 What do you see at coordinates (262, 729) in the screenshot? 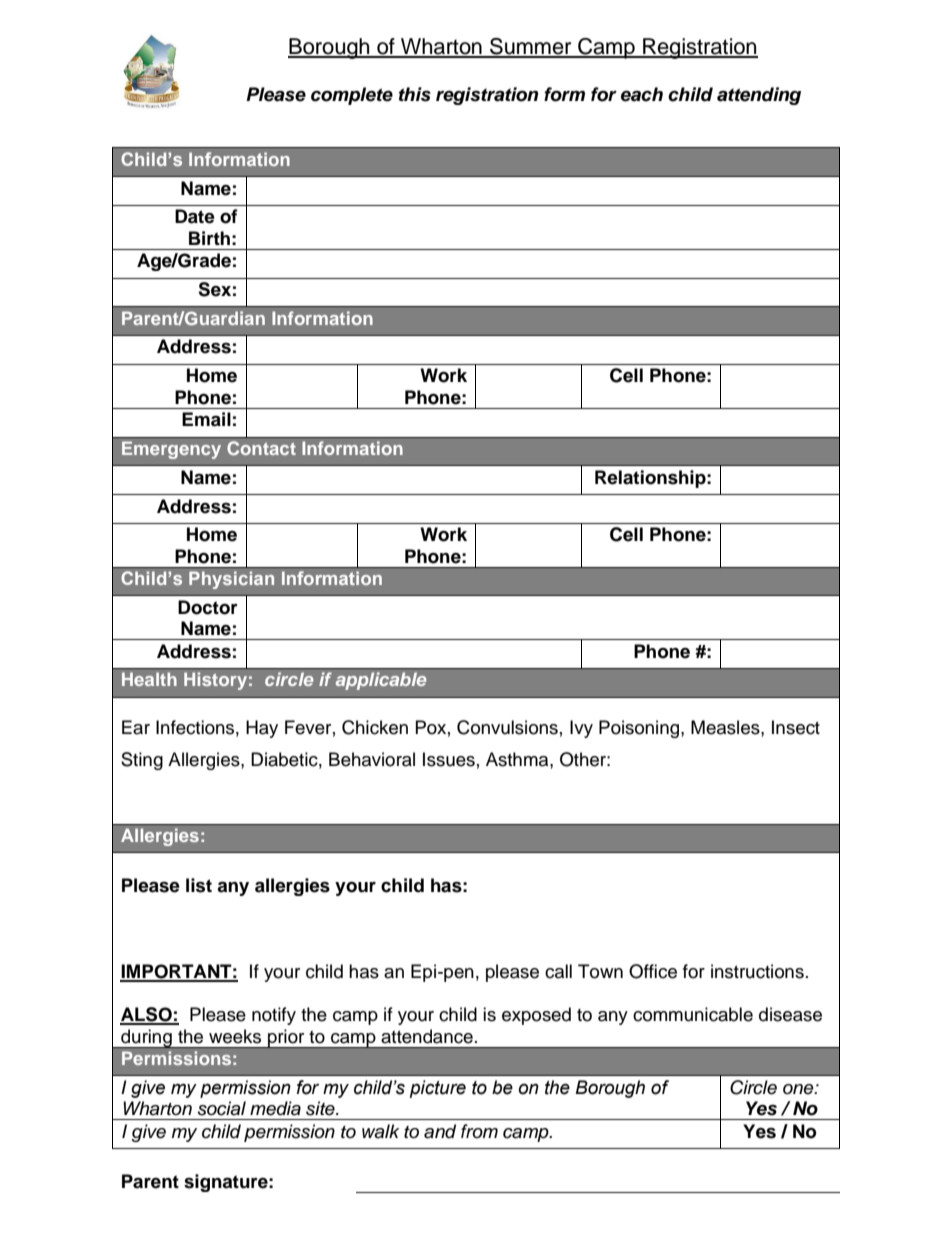
I see `Hay` at bounding box center [262, 729].
